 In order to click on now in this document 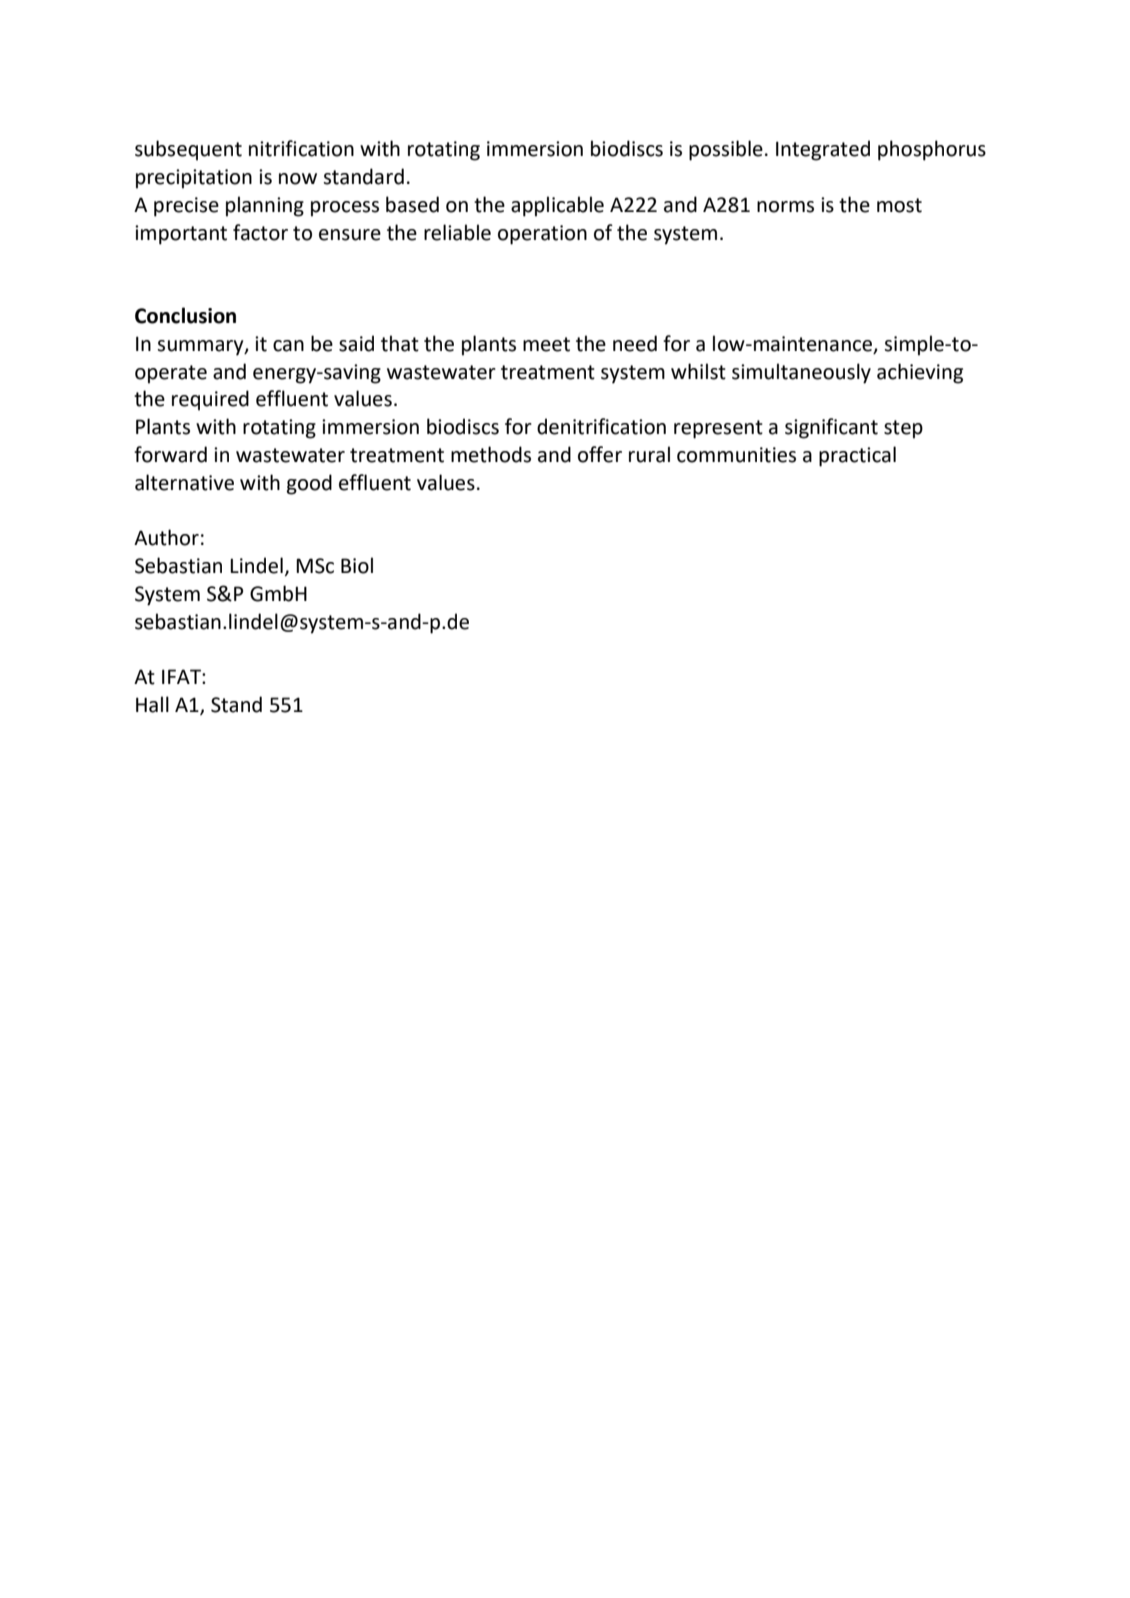, I will do `click(298, 179)`.
